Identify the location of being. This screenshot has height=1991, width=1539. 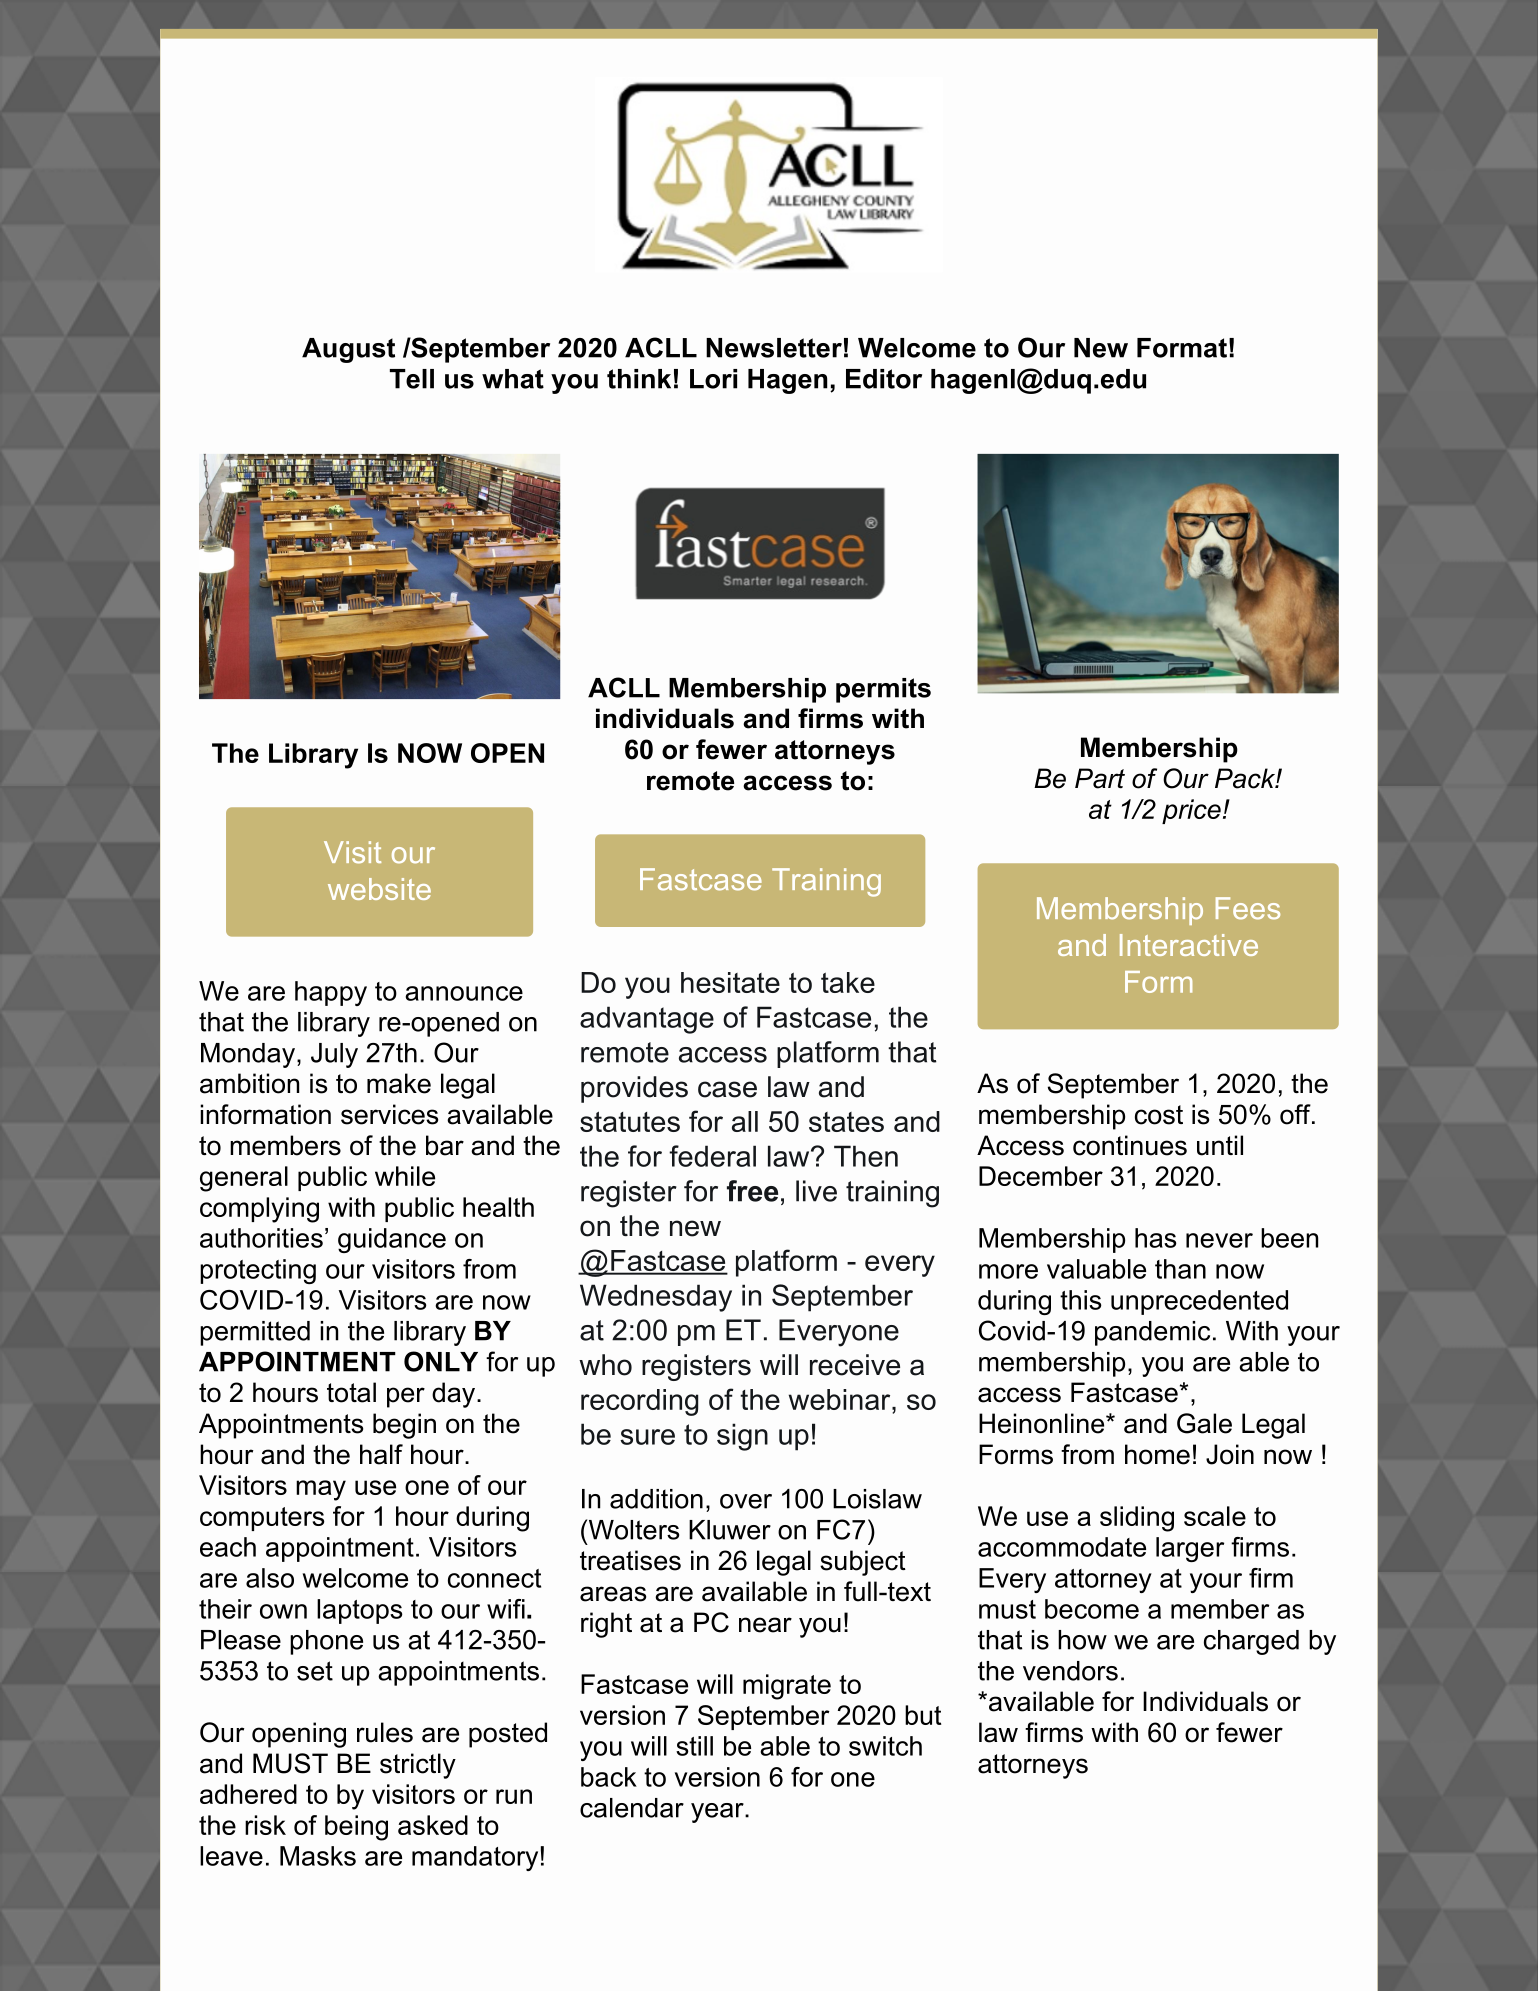
(356, 1828).
